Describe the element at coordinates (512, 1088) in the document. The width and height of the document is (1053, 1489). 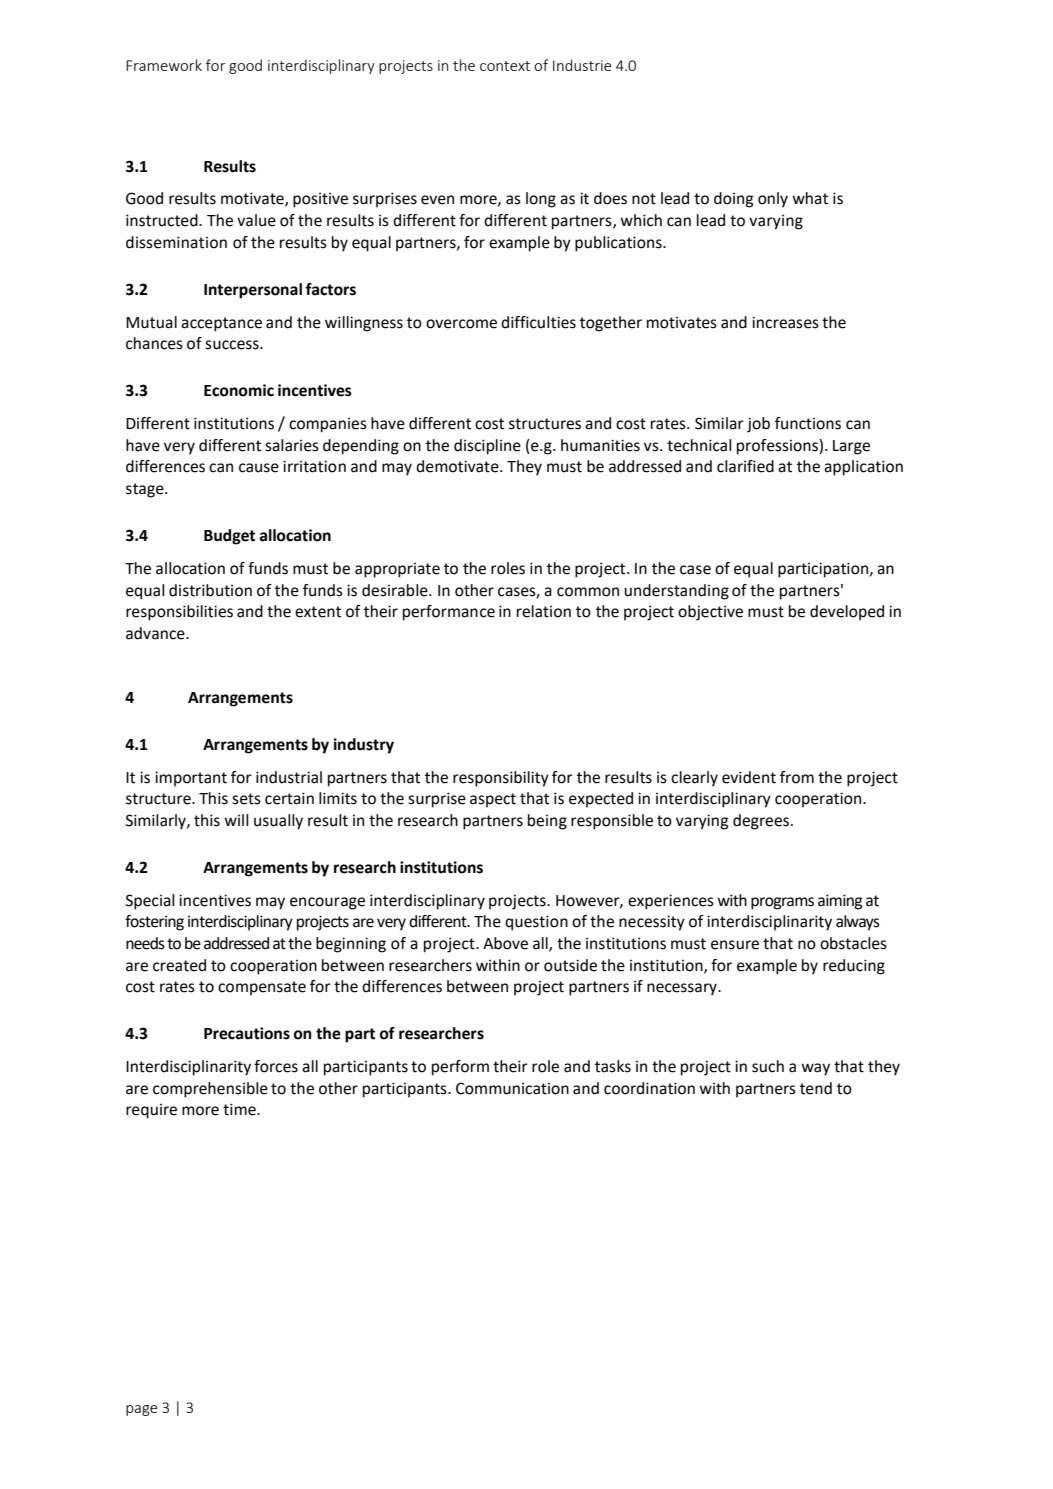
I see `Communication` at that location.
